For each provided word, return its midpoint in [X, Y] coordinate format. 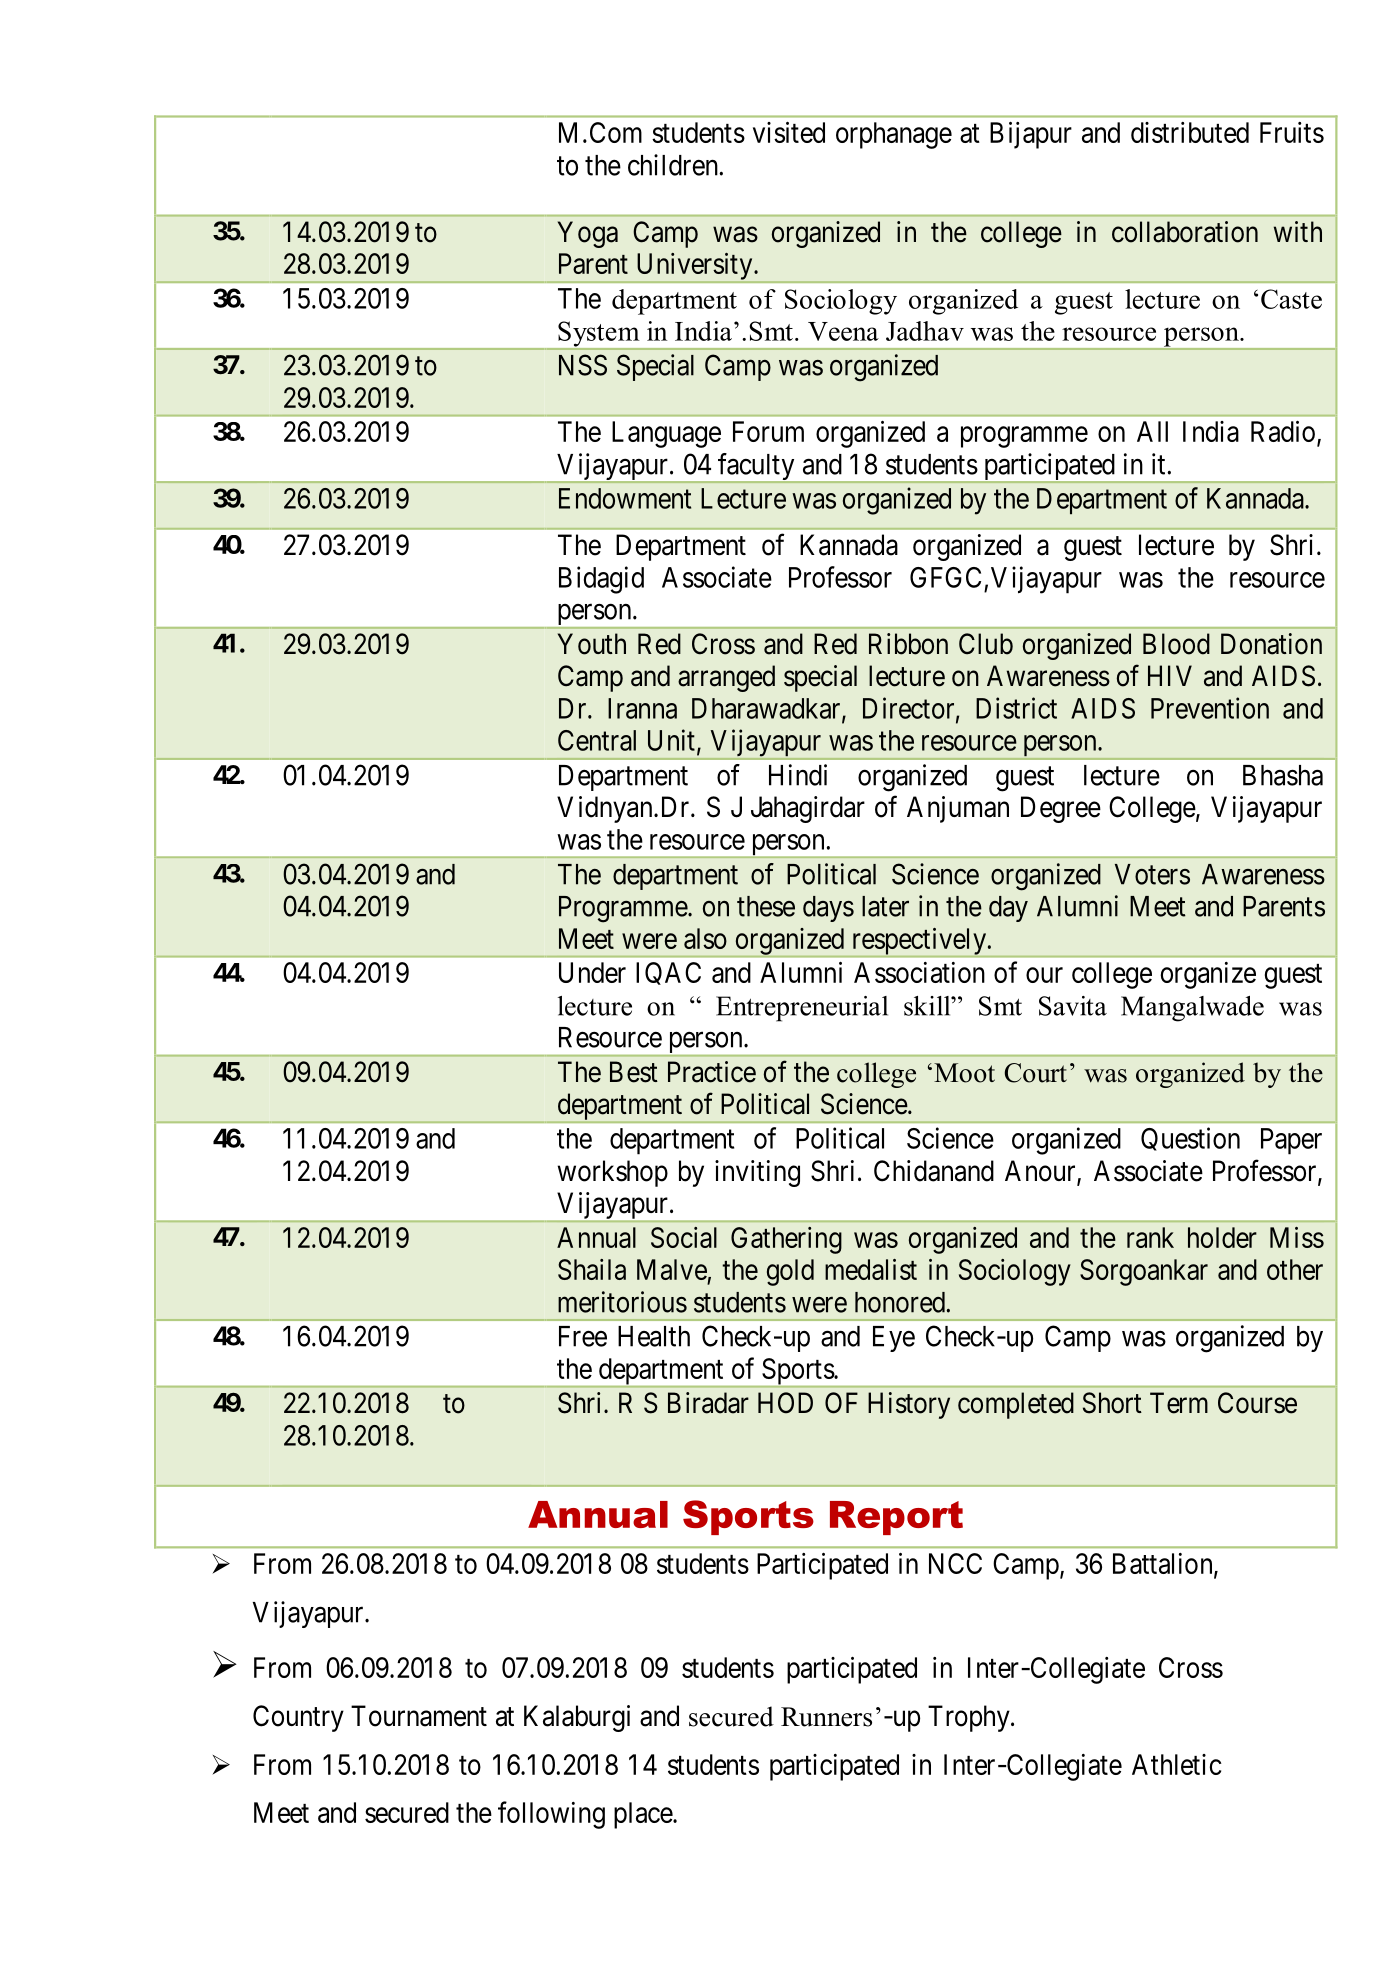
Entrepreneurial [802, 1009]
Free [583, 1336]
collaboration [1185, 232]
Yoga [588, 234]
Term [1179, 1403]
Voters [1152, 874]
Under [592, 972]
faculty [756, 468]
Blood [1176, 644]
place [644, 1815]
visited [789, 132]
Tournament [419, 1716]
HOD [785, 1403]
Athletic [1177, 1764]
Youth [592, 644]
